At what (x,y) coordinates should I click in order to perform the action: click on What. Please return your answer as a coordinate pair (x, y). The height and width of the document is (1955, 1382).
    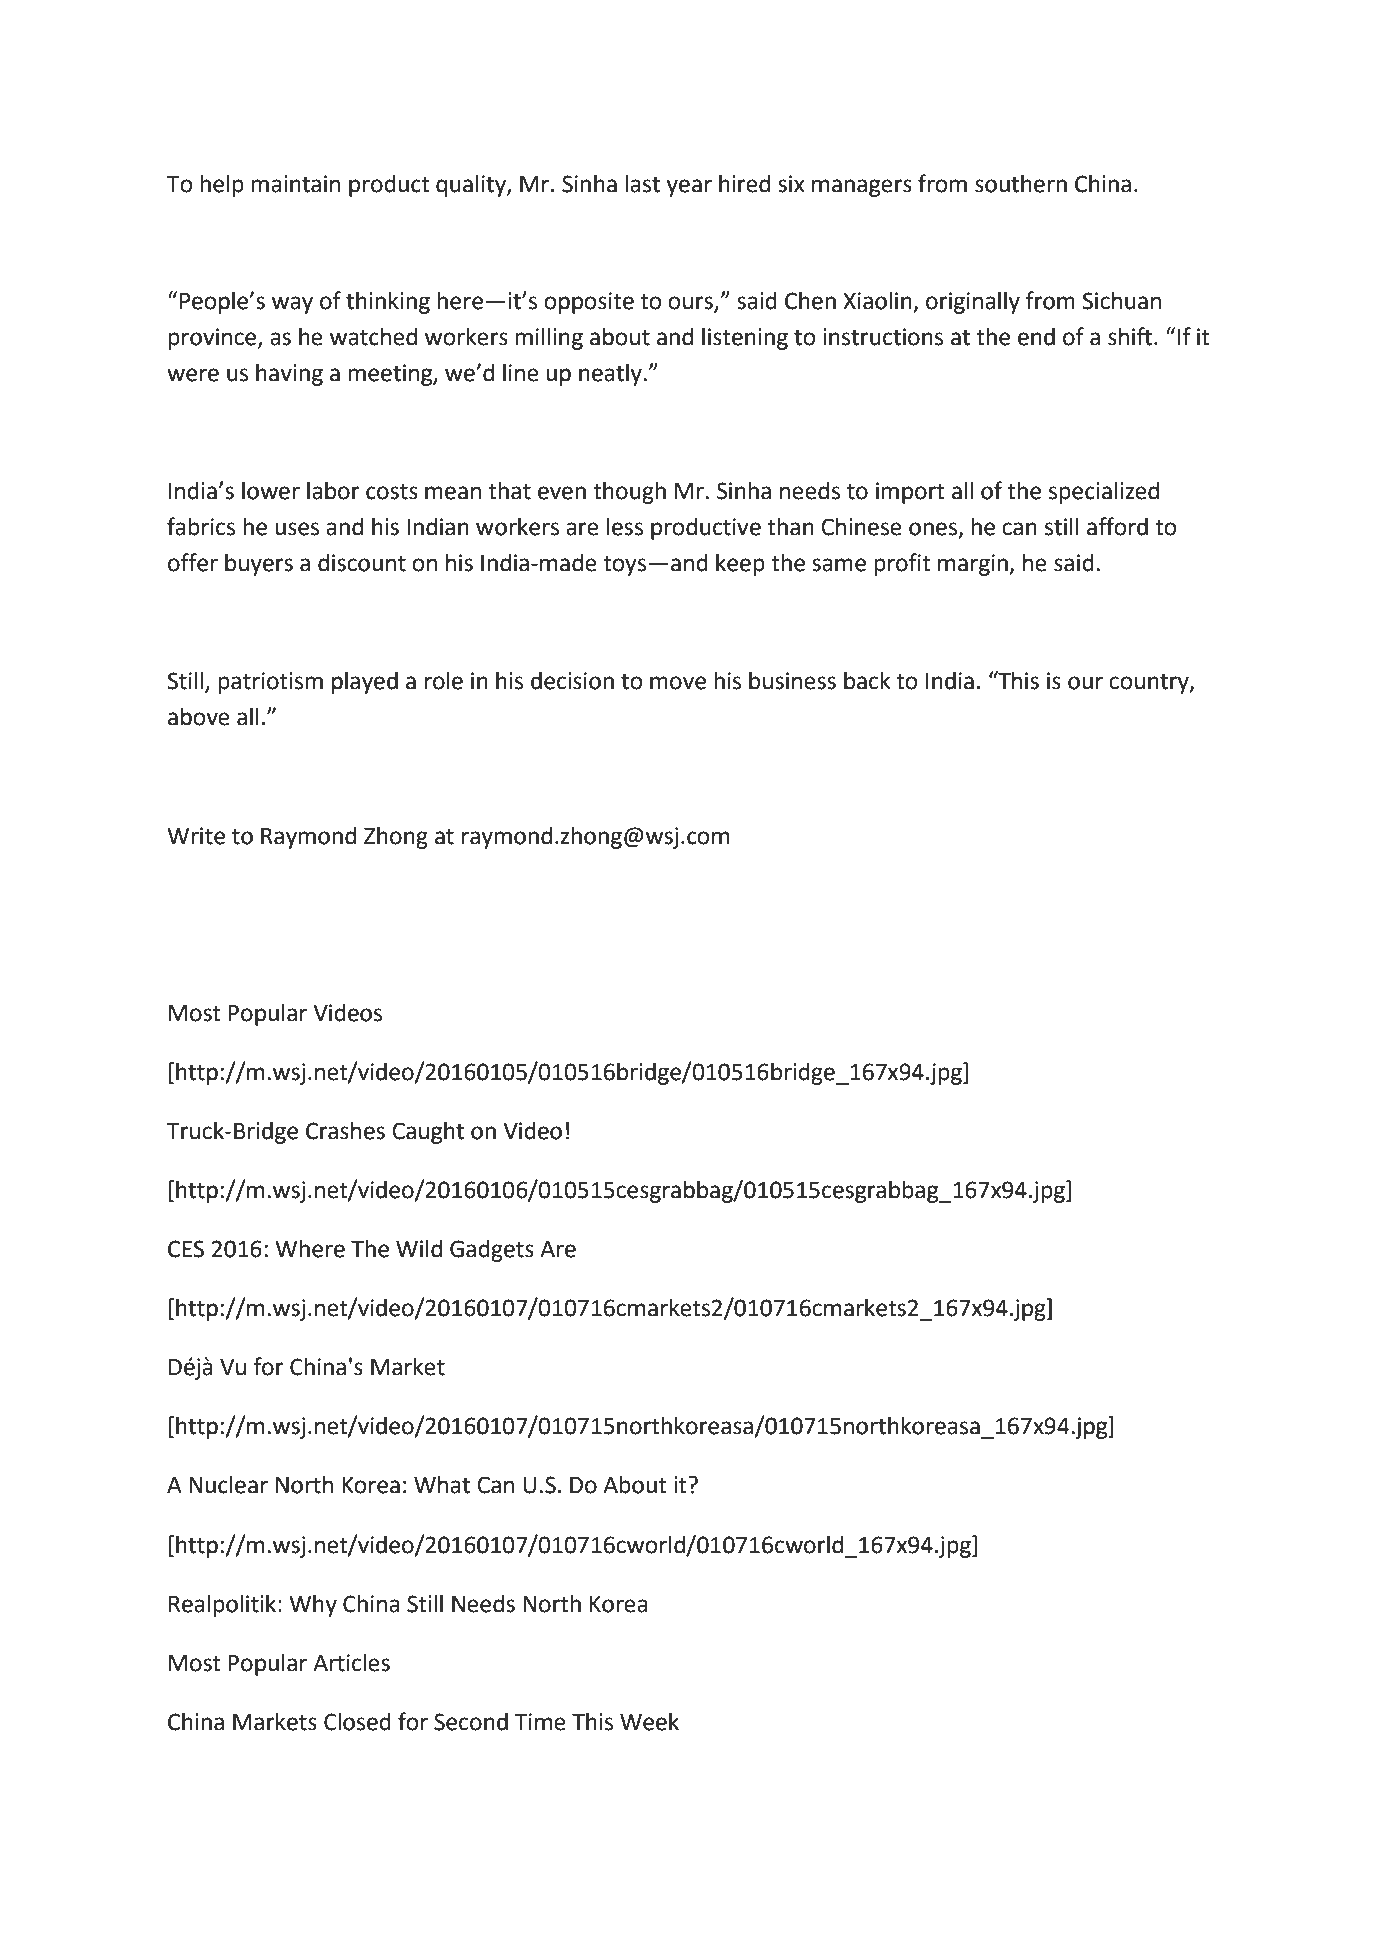
    Looking at the image, I should click on (442, 1484).
